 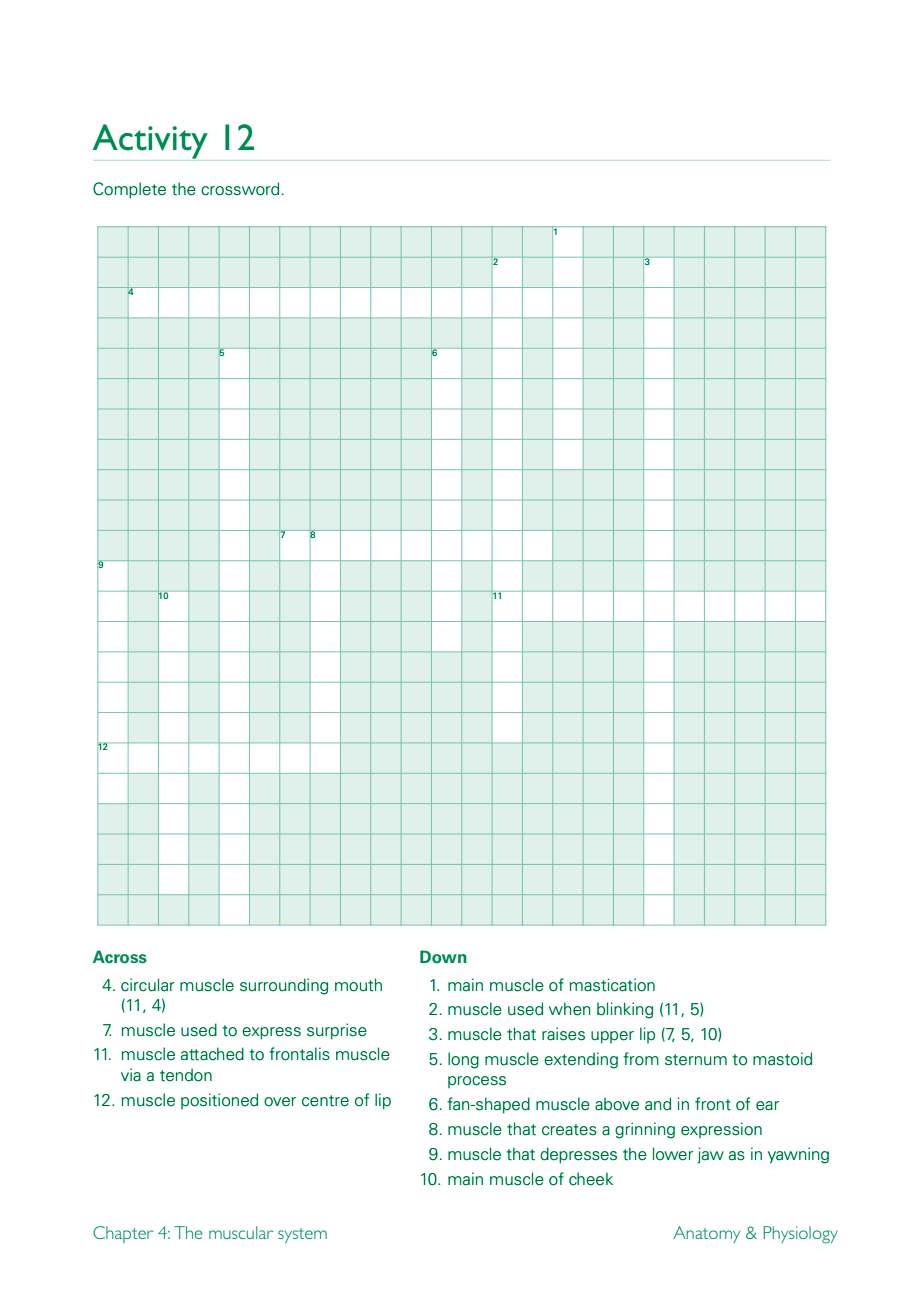 What do you see at coordinates (150, 141) in the document?
I see `Activity` at bounding box center [150, 141].
